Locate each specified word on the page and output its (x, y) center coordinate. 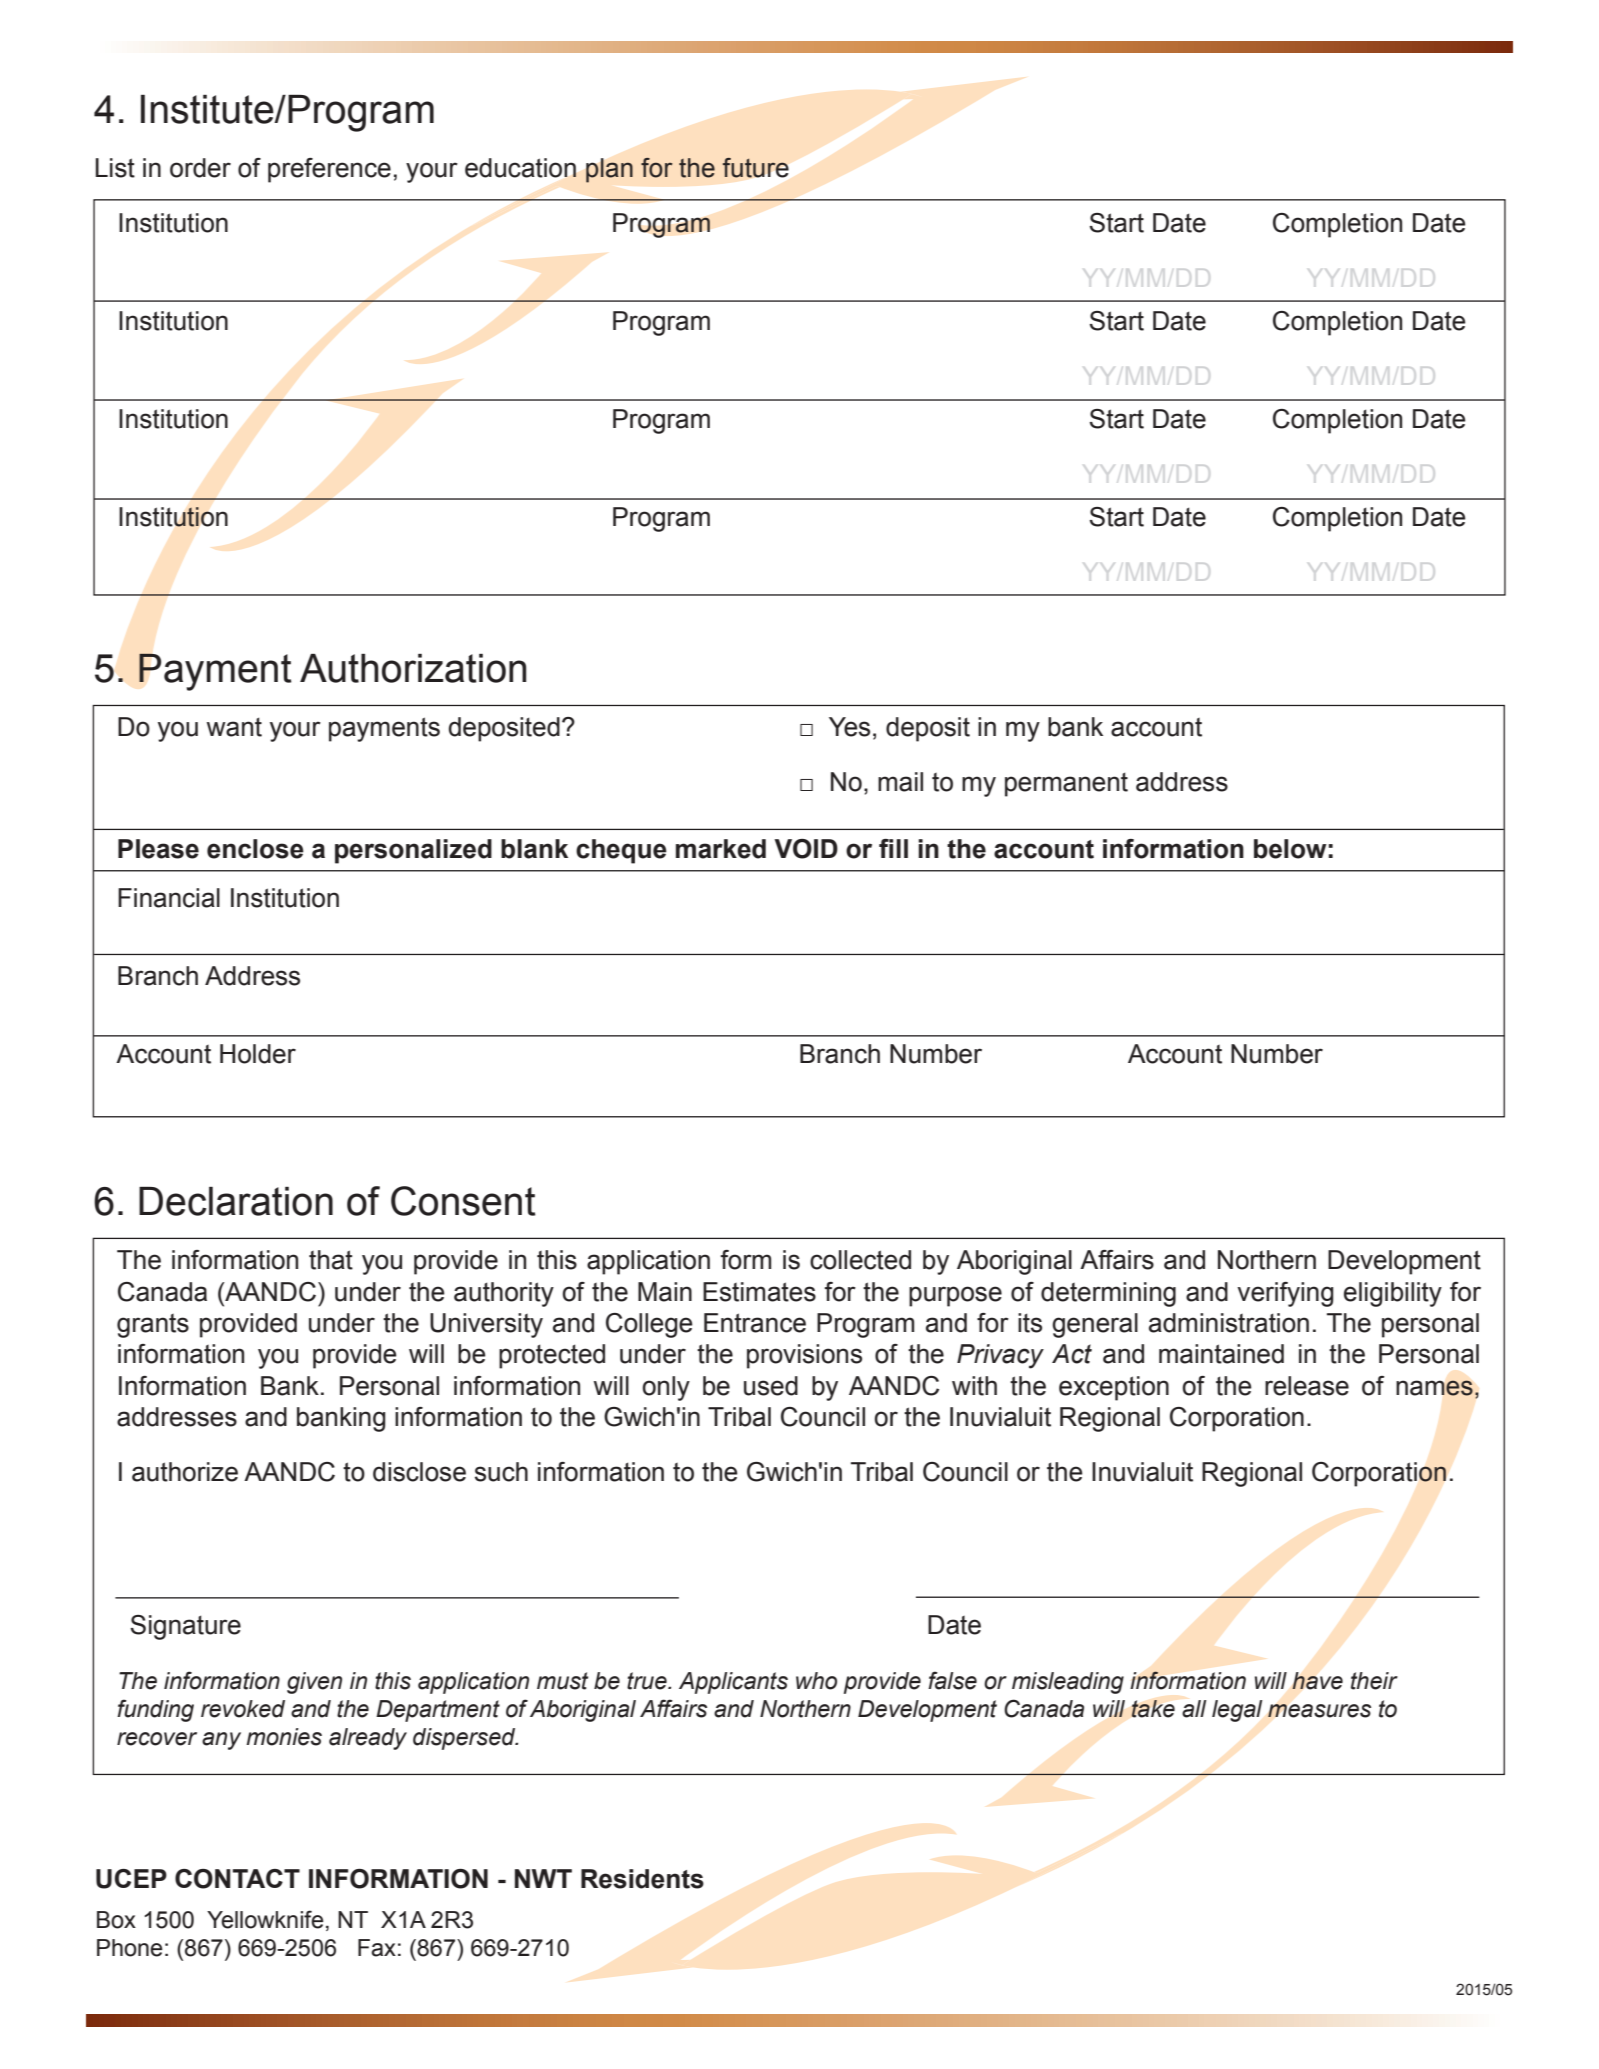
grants (153, 1326)
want (234, 727)
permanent (1066, 784)
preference (329, 170)
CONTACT (237, 1879)
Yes (849, 727)
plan (609, 170)
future (756, 168)
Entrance (755, 1323)
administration (1229, 1323)
